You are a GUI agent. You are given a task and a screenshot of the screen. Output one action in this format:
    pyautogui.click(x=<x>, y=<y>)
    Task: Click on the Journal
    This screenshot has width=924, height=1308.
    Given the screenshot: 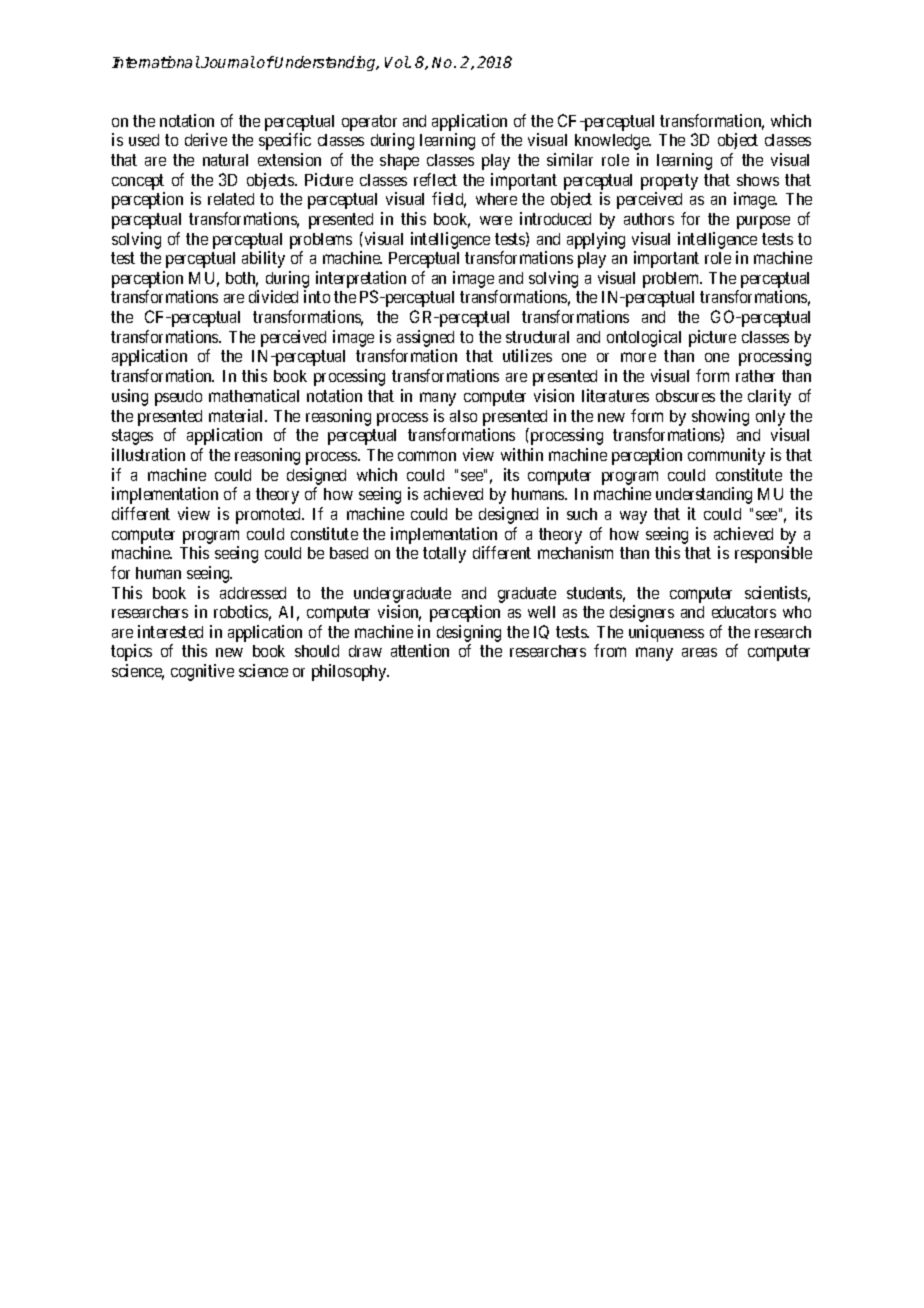 What is the action you would take?
    pyautogui.click(x=228, y=62)
